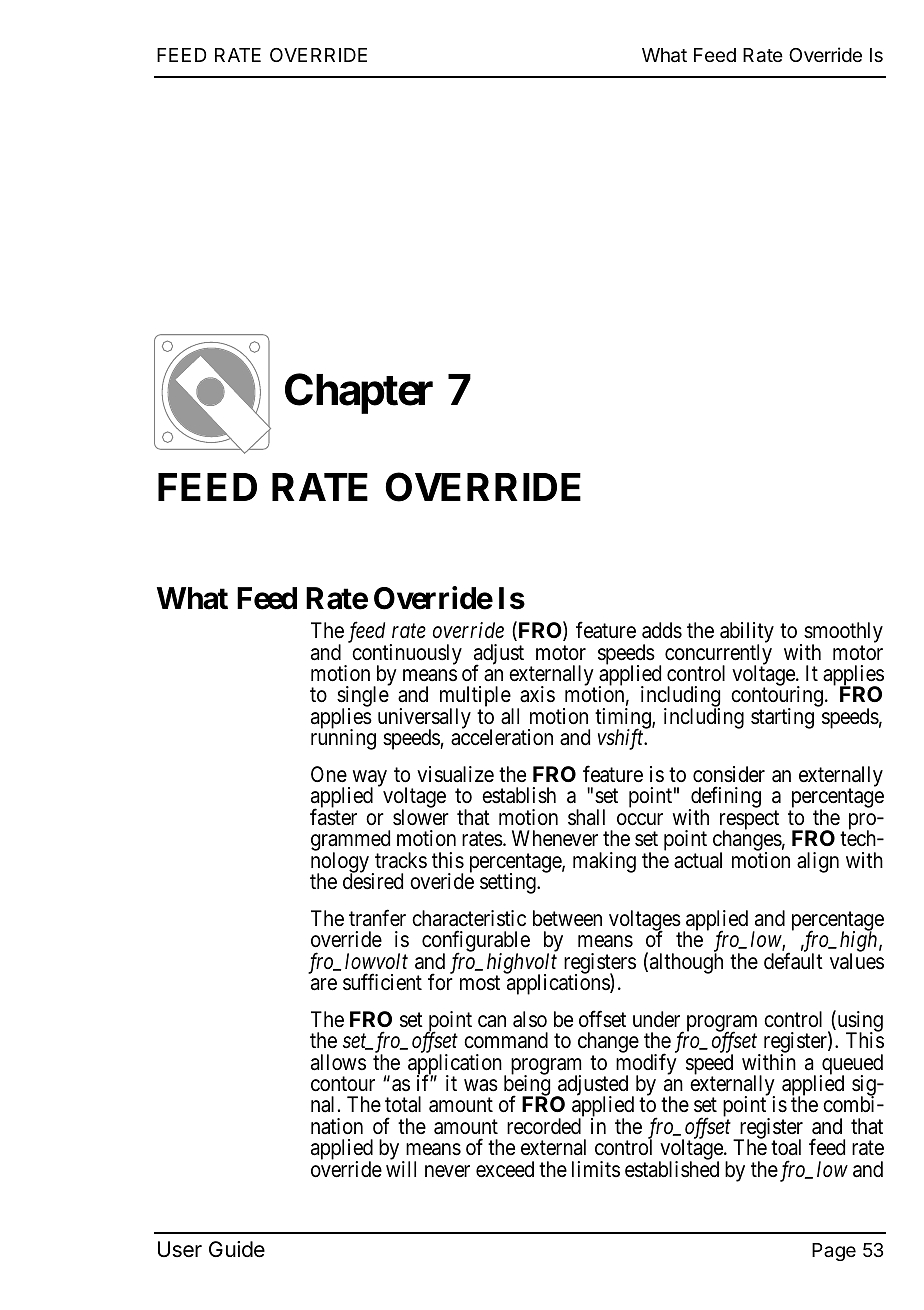 This screenshot has width=924, height=1310. Describe the element at coordinates (359, 393) in the screenshot. I see `Chapter` at that location.
